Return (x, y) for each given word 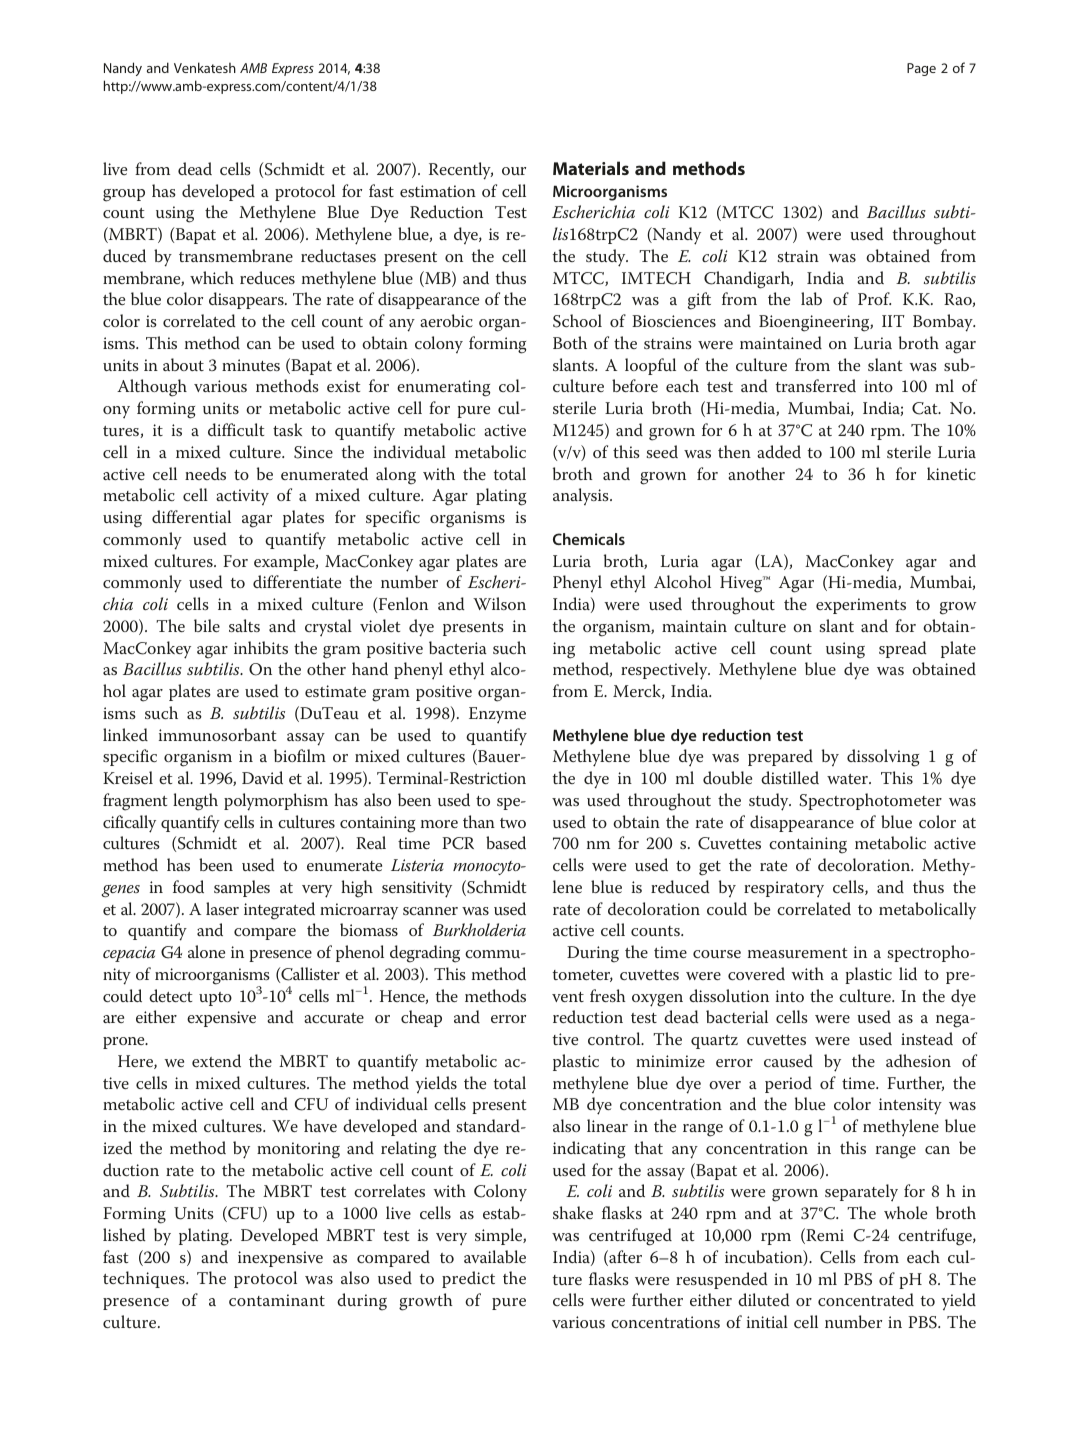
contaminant (277, 1300)
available (495, 1256)
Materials (591, 168)
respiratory (784, 889)
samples (242, 888)
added (779, 451)
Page (921, 69)
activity (242, 497)
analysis (582, 496)
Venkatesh (205, 67)
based (506, 842)
